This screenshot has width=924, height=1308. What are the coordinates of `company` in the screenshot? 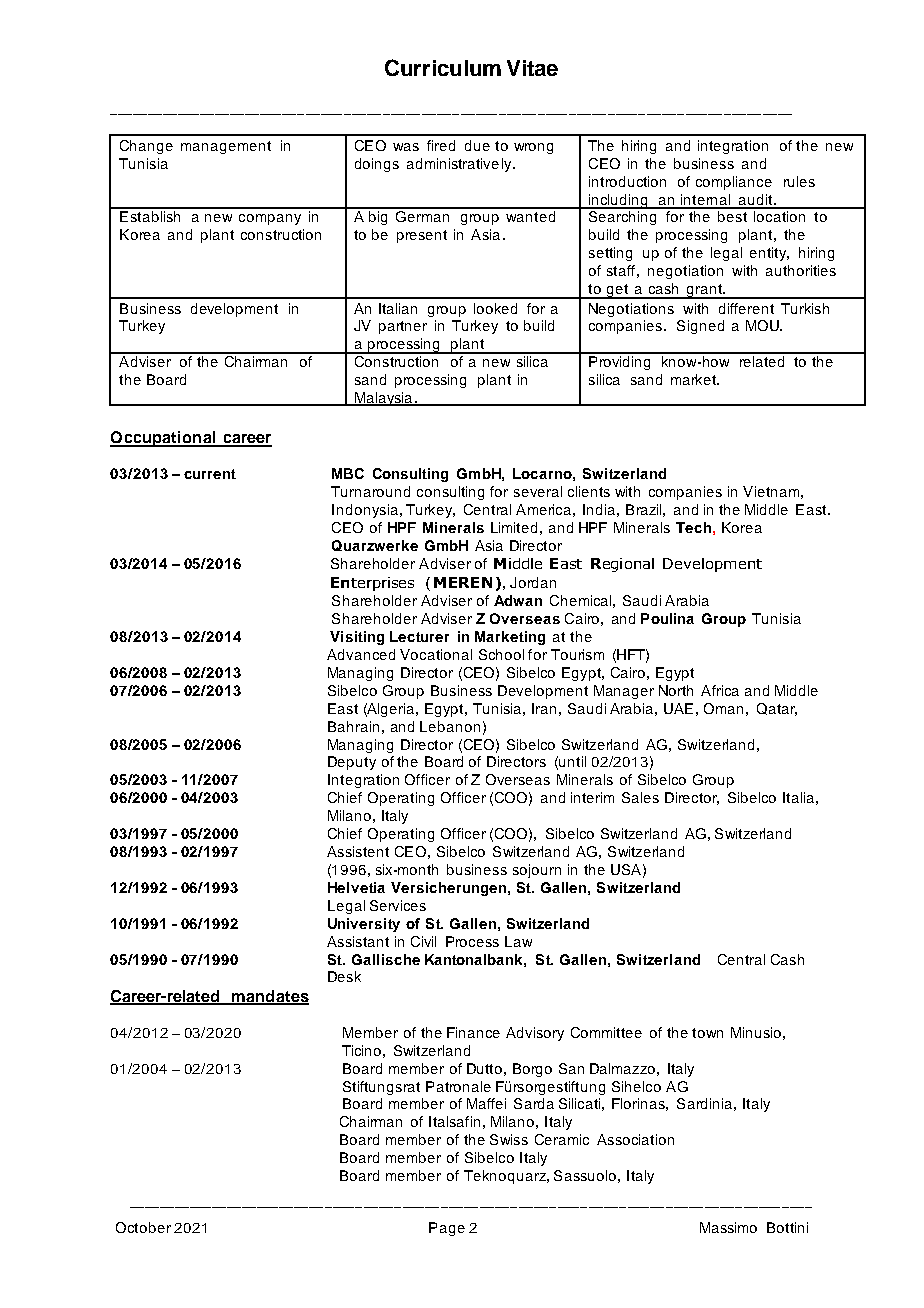 It's located at (270, 219).
